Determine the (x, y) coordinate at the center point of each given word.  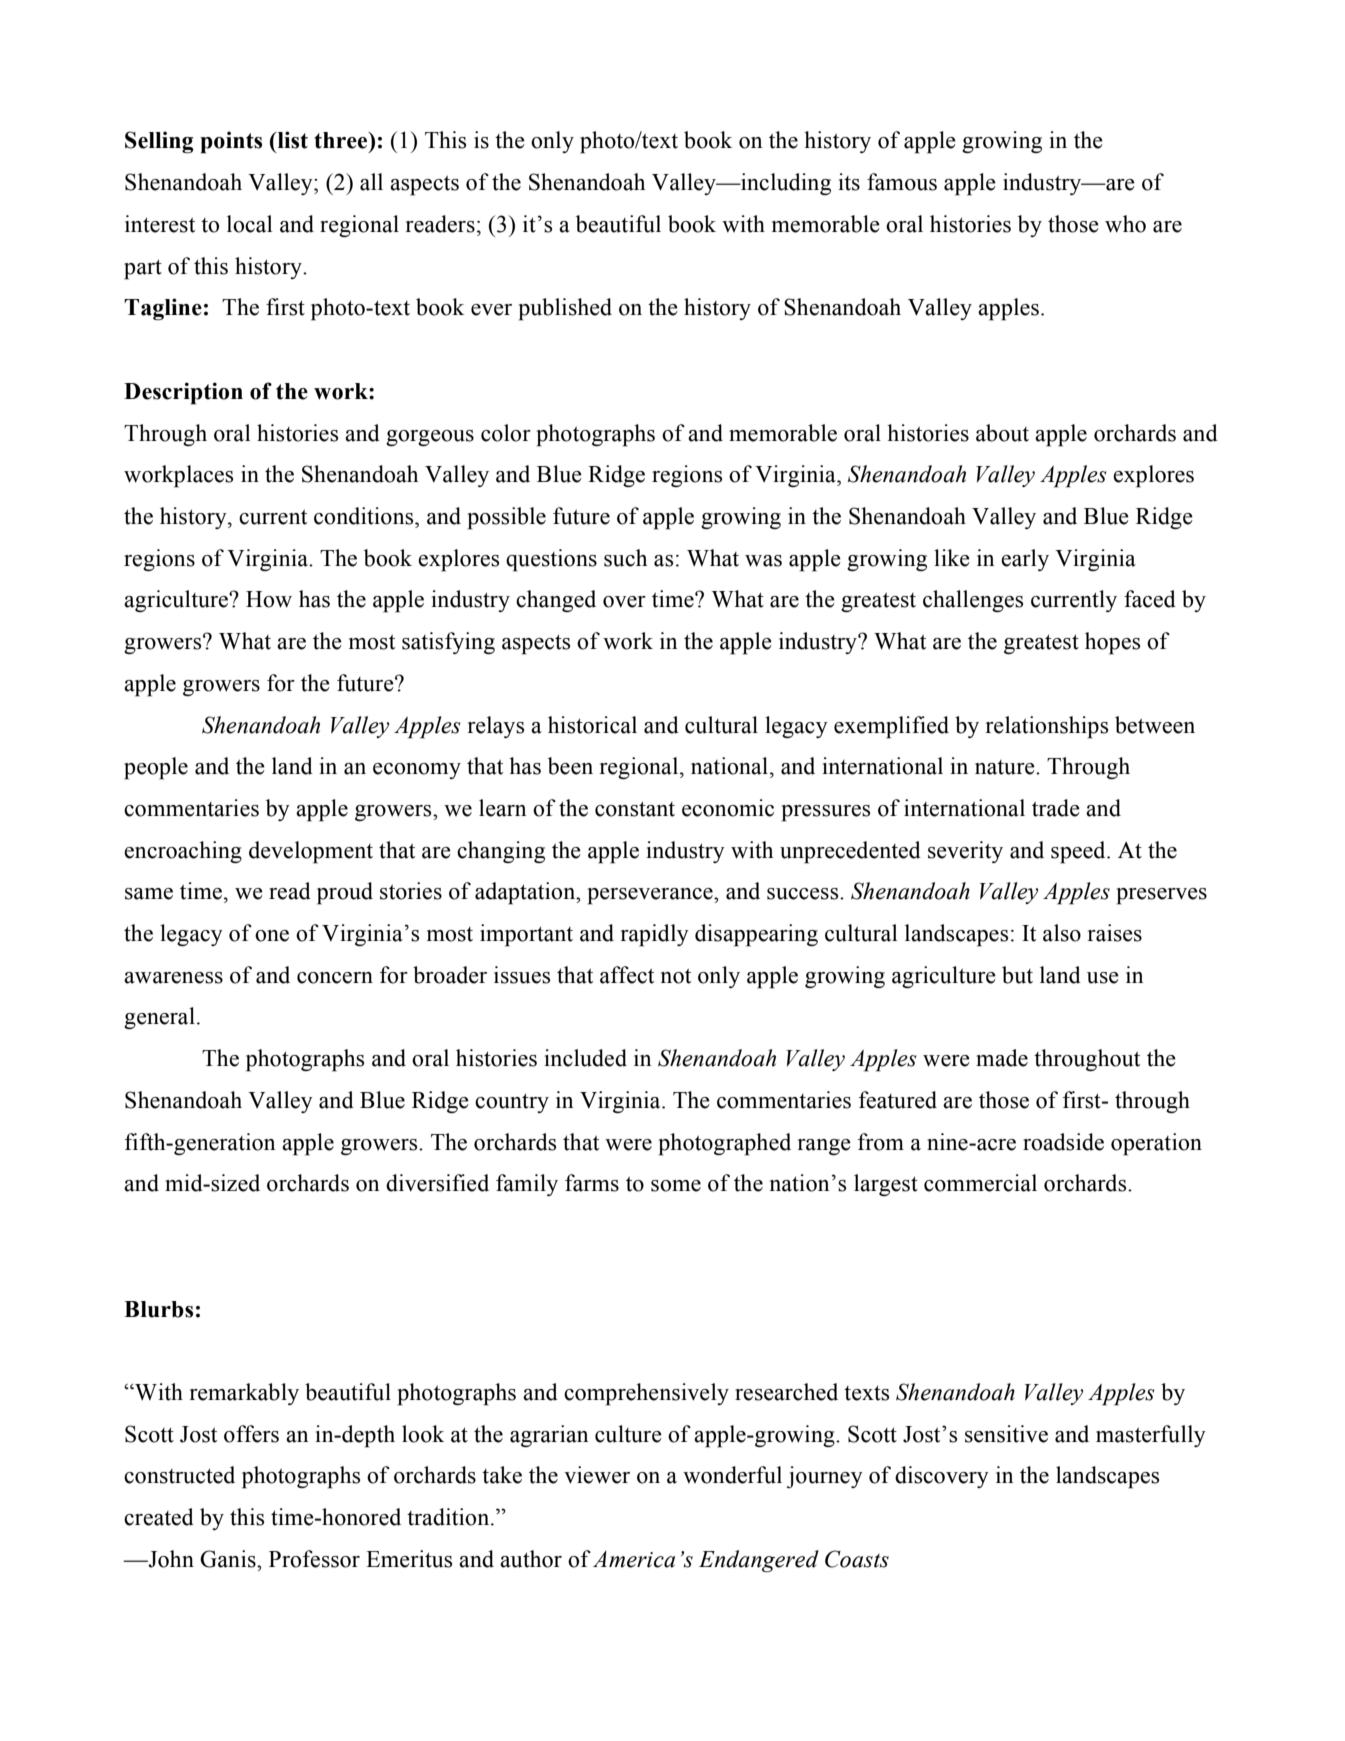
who (1125, 224)
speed (1079, 852)
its (849, 182)
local (250, 224)
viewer (597, 1475)
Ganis (229, 1559)
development (311, 852)
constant (635, 809)
